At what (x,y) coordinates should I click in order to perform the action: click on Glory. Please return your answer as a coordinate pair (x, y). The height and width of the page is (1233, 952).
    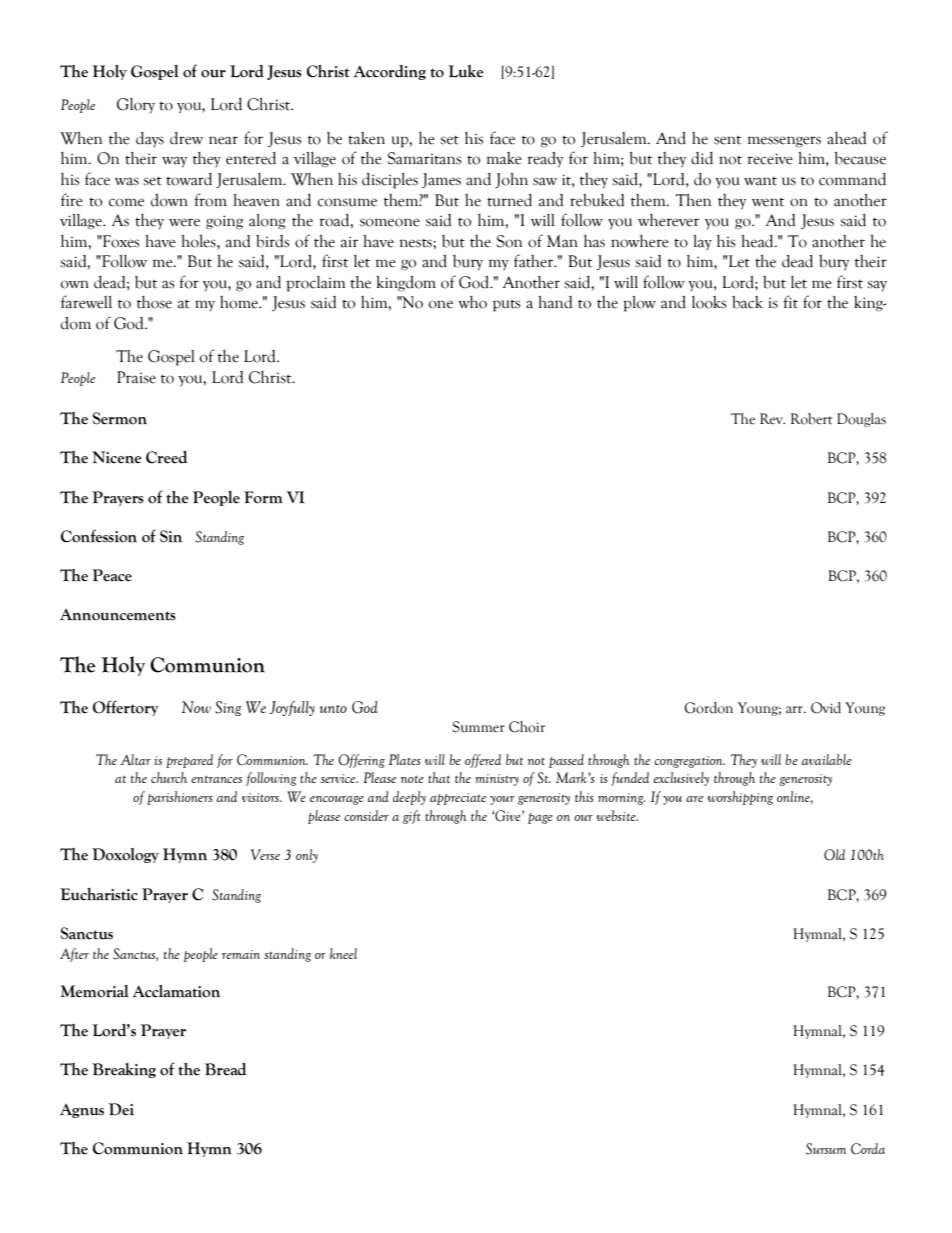
    Looking at the image, I should click on (136, 106).
